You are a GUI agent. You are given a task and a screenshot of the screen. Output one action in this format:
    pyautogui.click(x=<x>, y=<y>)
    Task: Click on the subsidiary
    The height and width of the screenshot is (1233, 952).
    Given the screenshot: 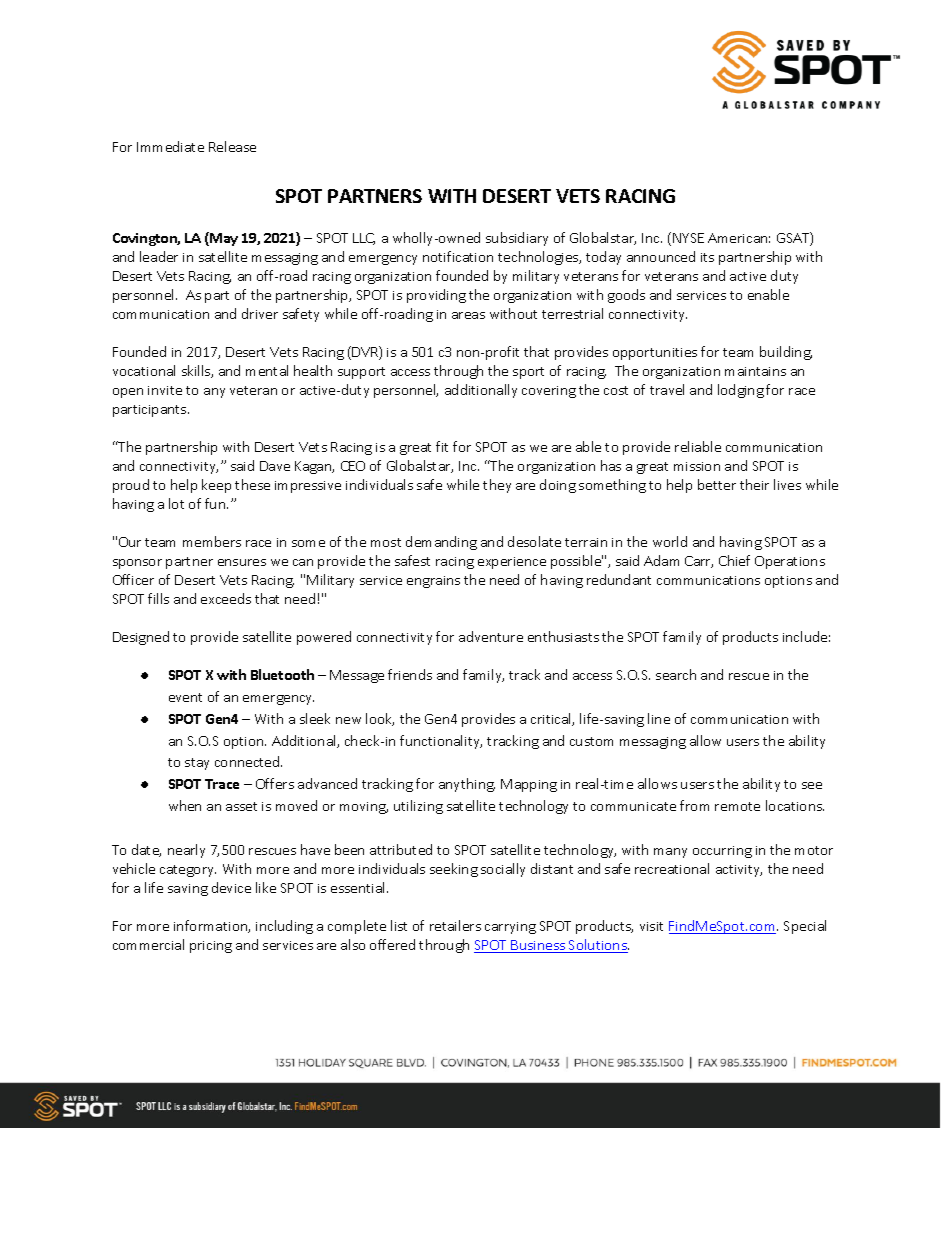 What is the action you would take?
    pyautogui.click(x=517, y=239)
